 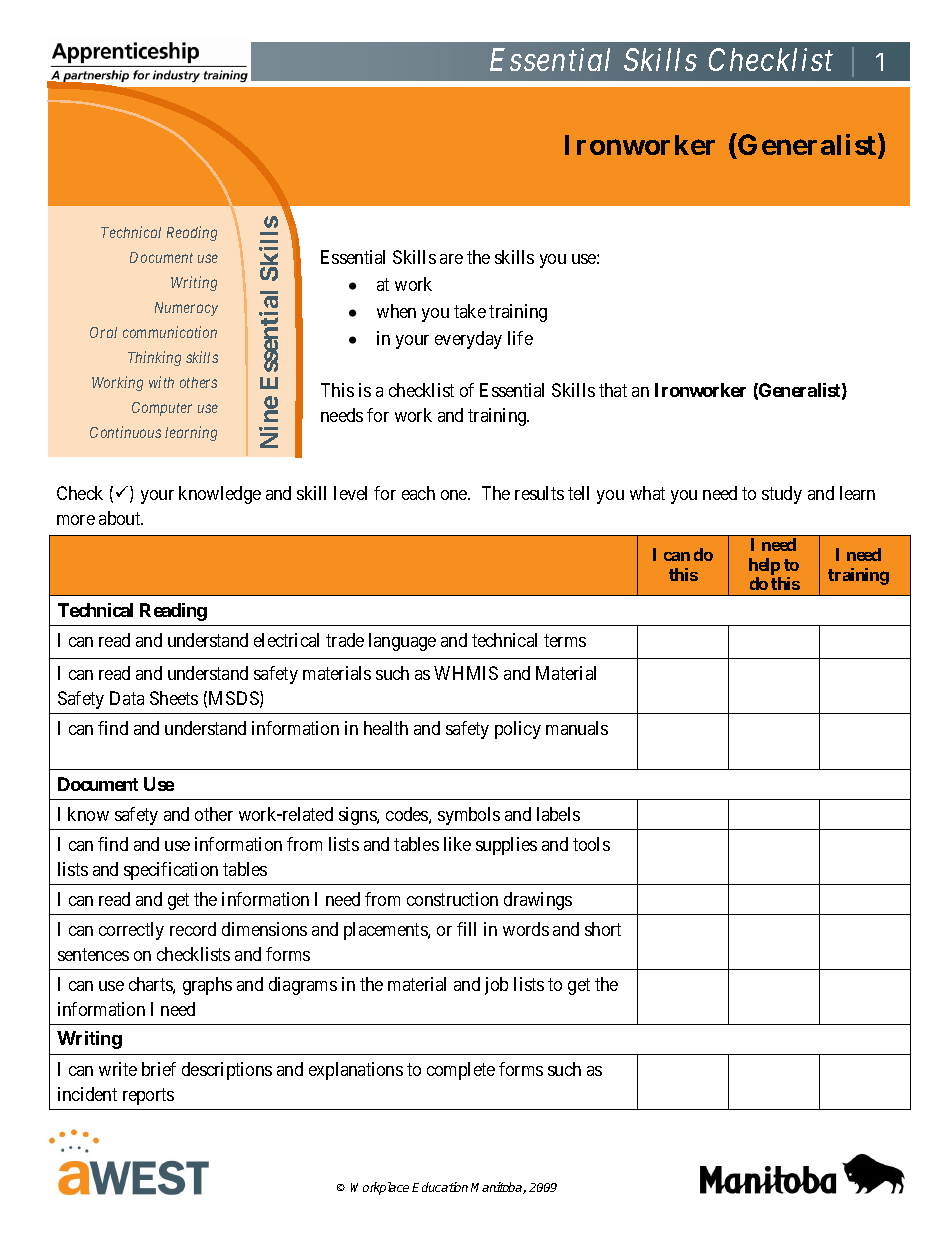 What do you see at coordinates (174, 698) in the screenshot?
I see `Sheets` at bounding box center [174, 698].
